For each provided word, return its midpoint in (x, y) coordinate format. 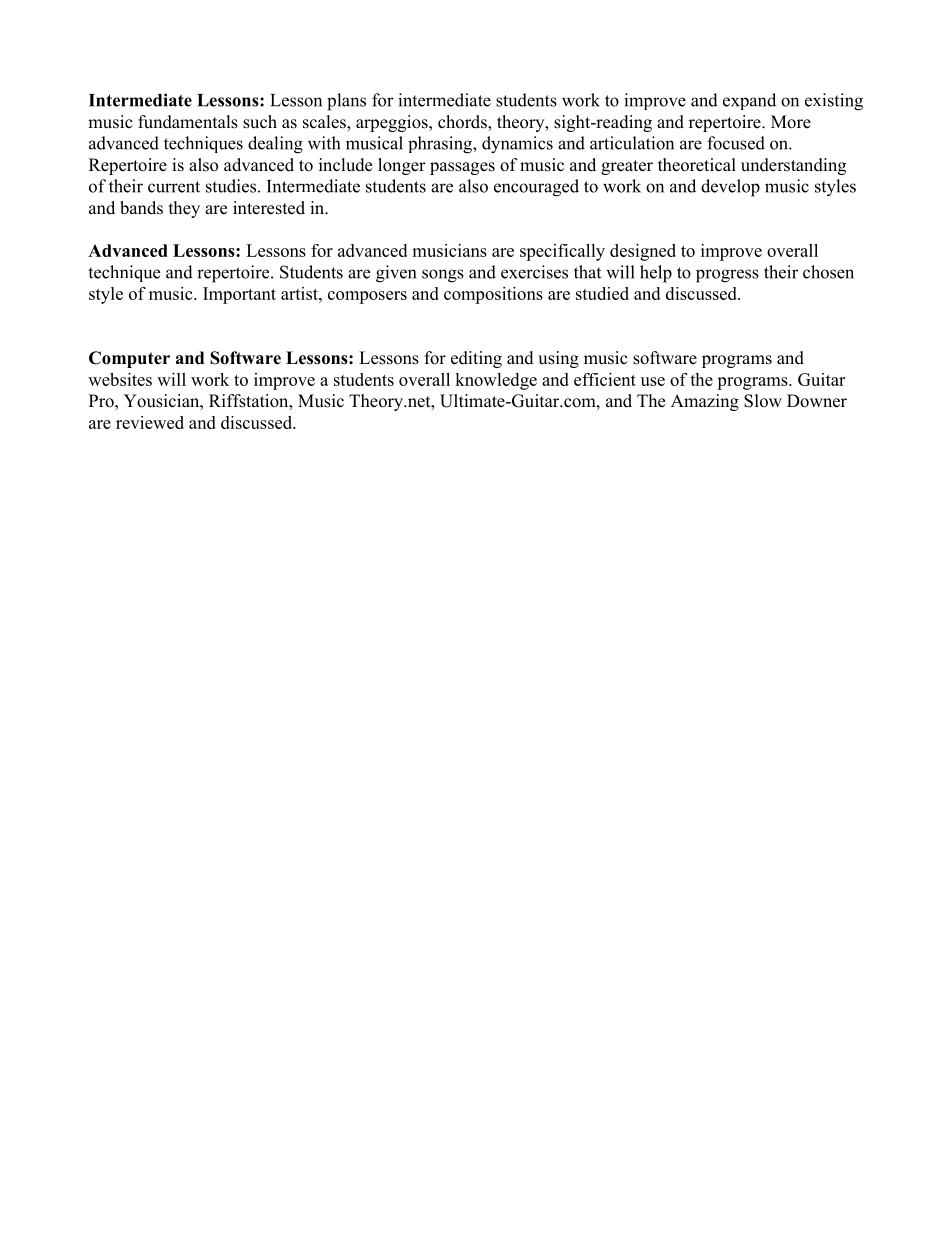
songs (443, 276)
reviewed (150, 422)
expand (749, 101)
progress (727, 276)
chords (463, 123)
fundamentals (188, 122)
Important (239, 295)
